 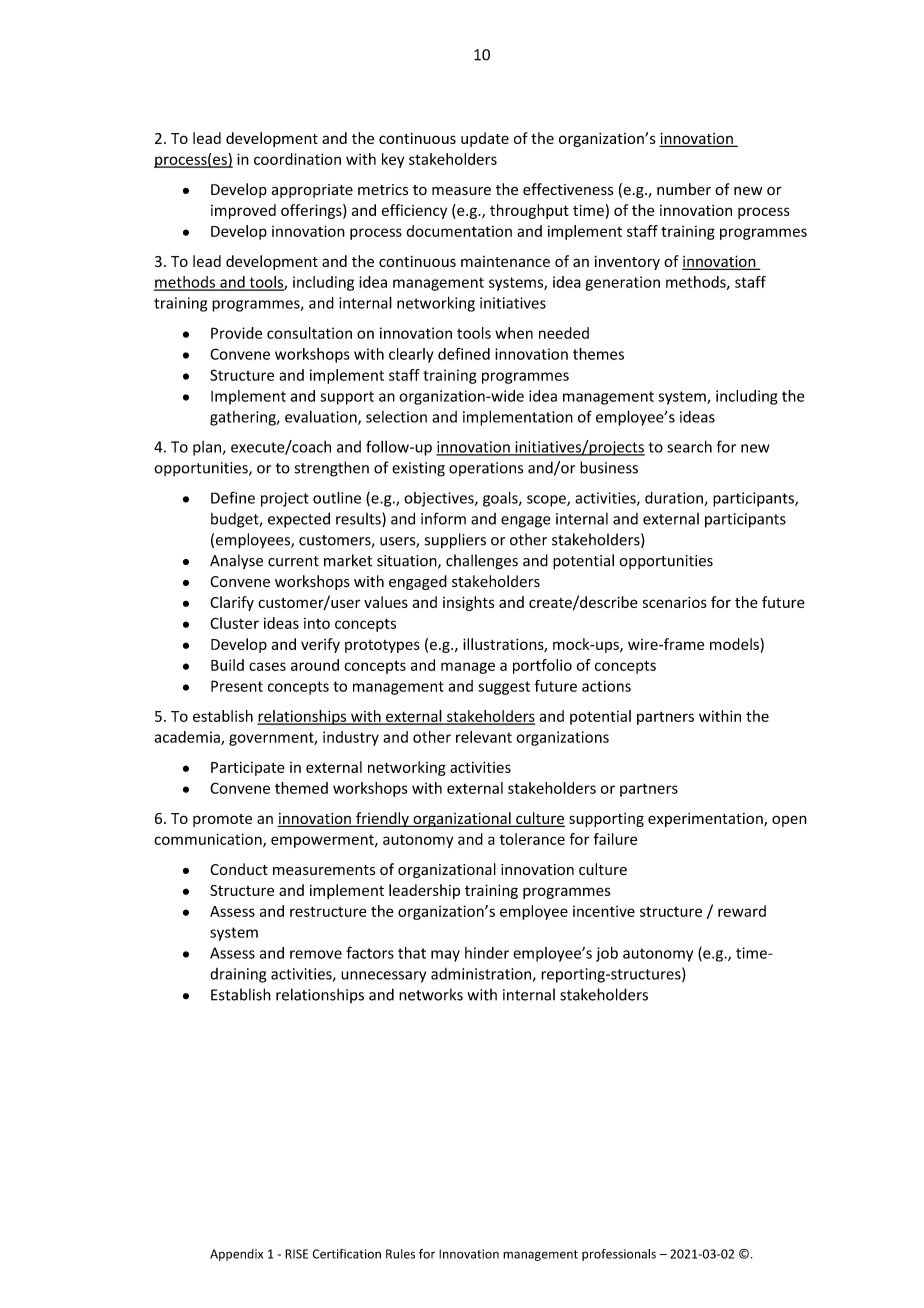 I want to click on remove, so click(x=316, y=954).
